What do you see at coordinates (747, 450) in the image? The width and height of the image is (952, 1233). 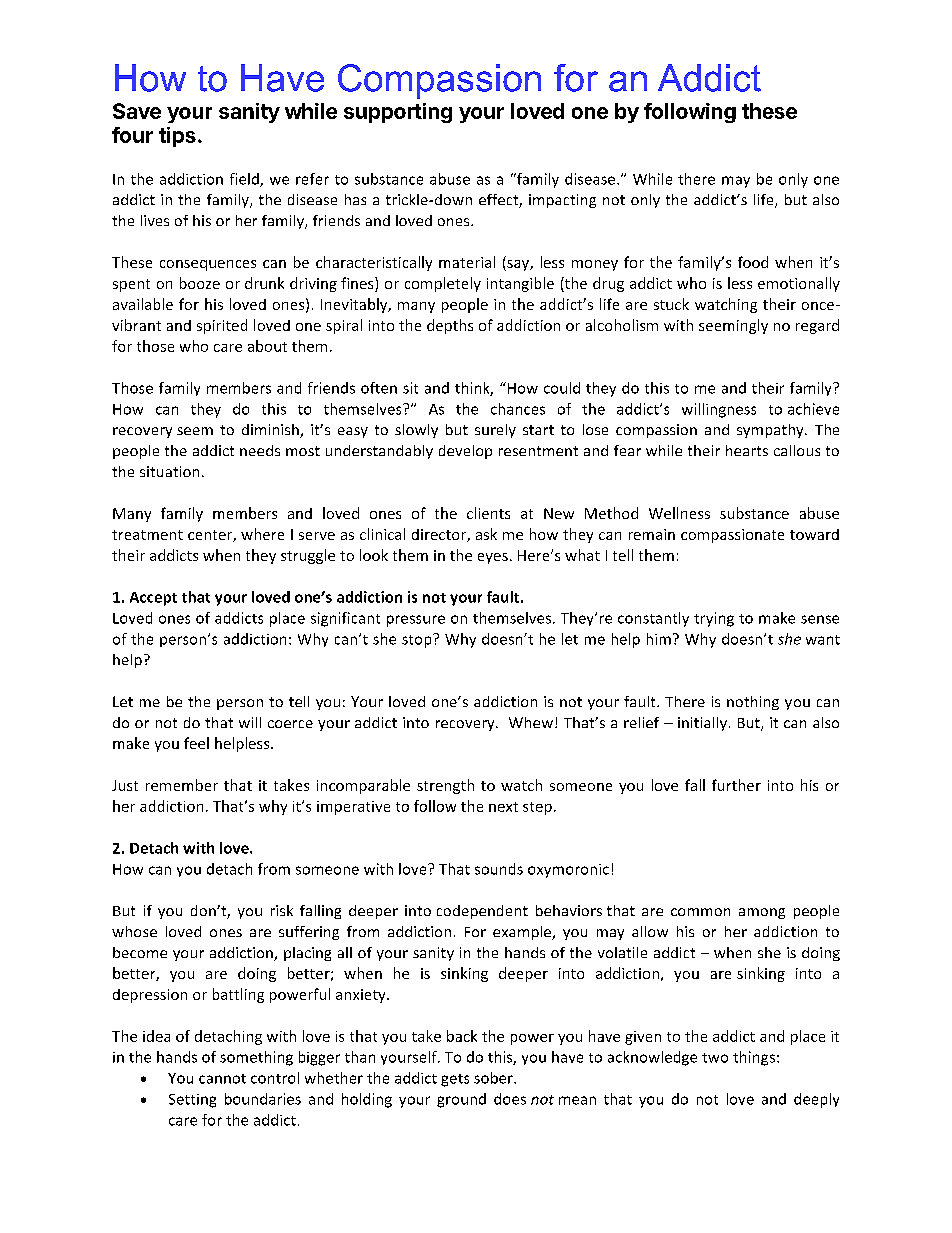 I see `hearts` at bounding box center [747, 450].
